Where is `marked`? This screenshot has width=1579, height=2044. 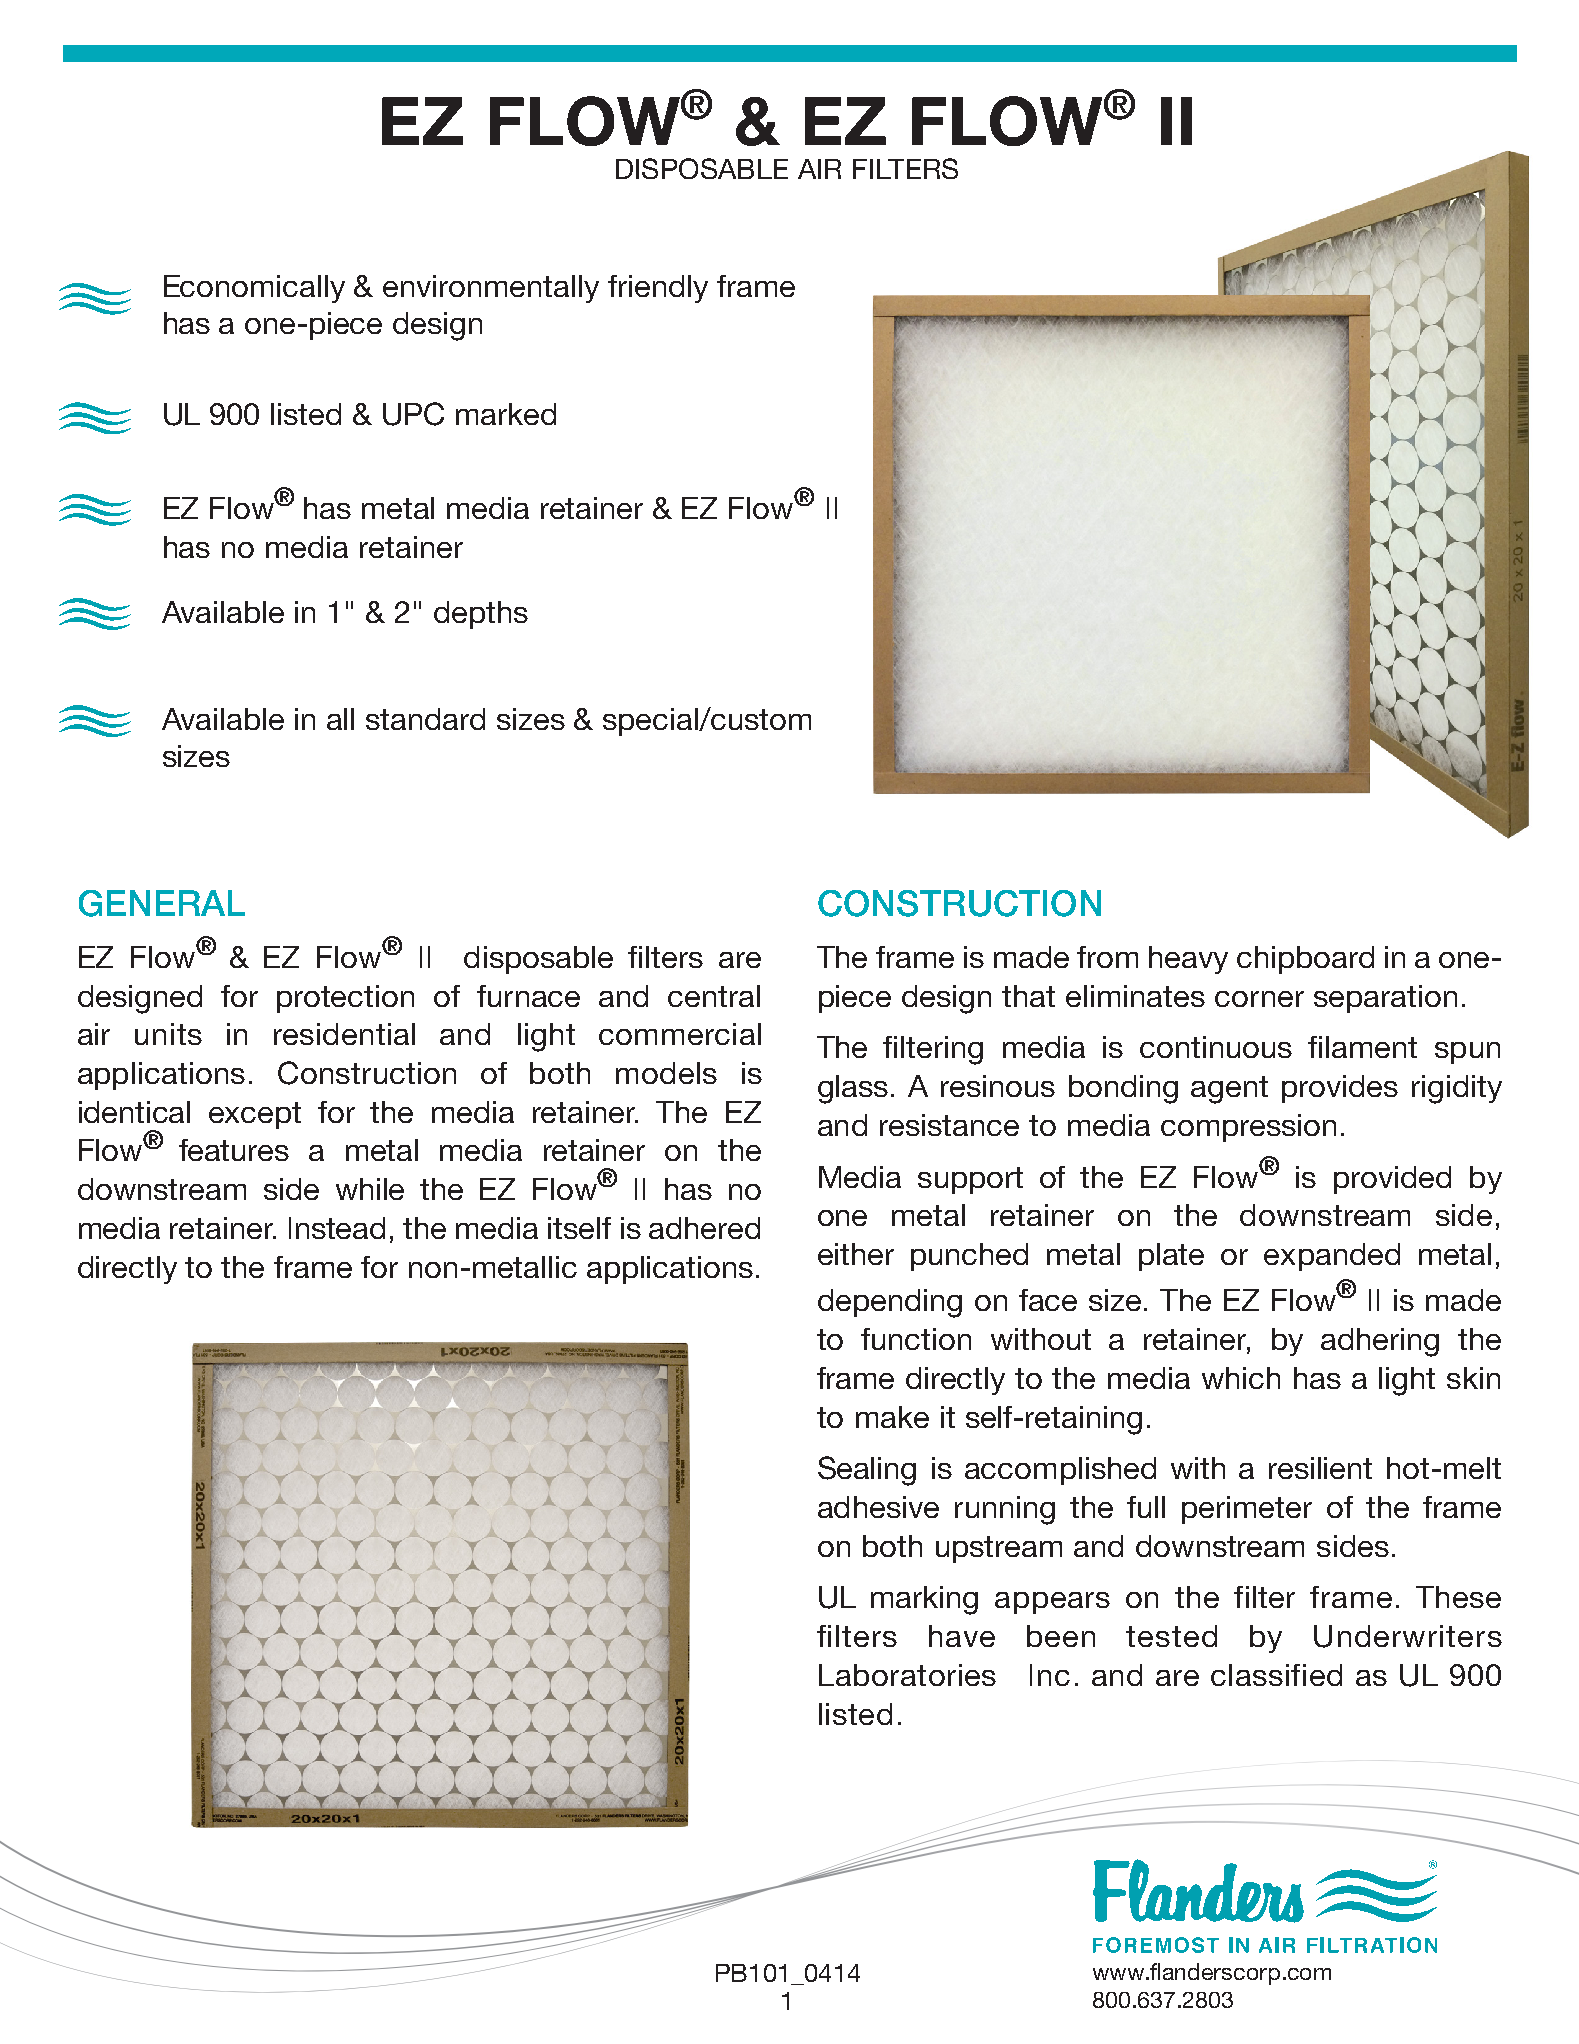 marked is located at coordinates (506, 414).
